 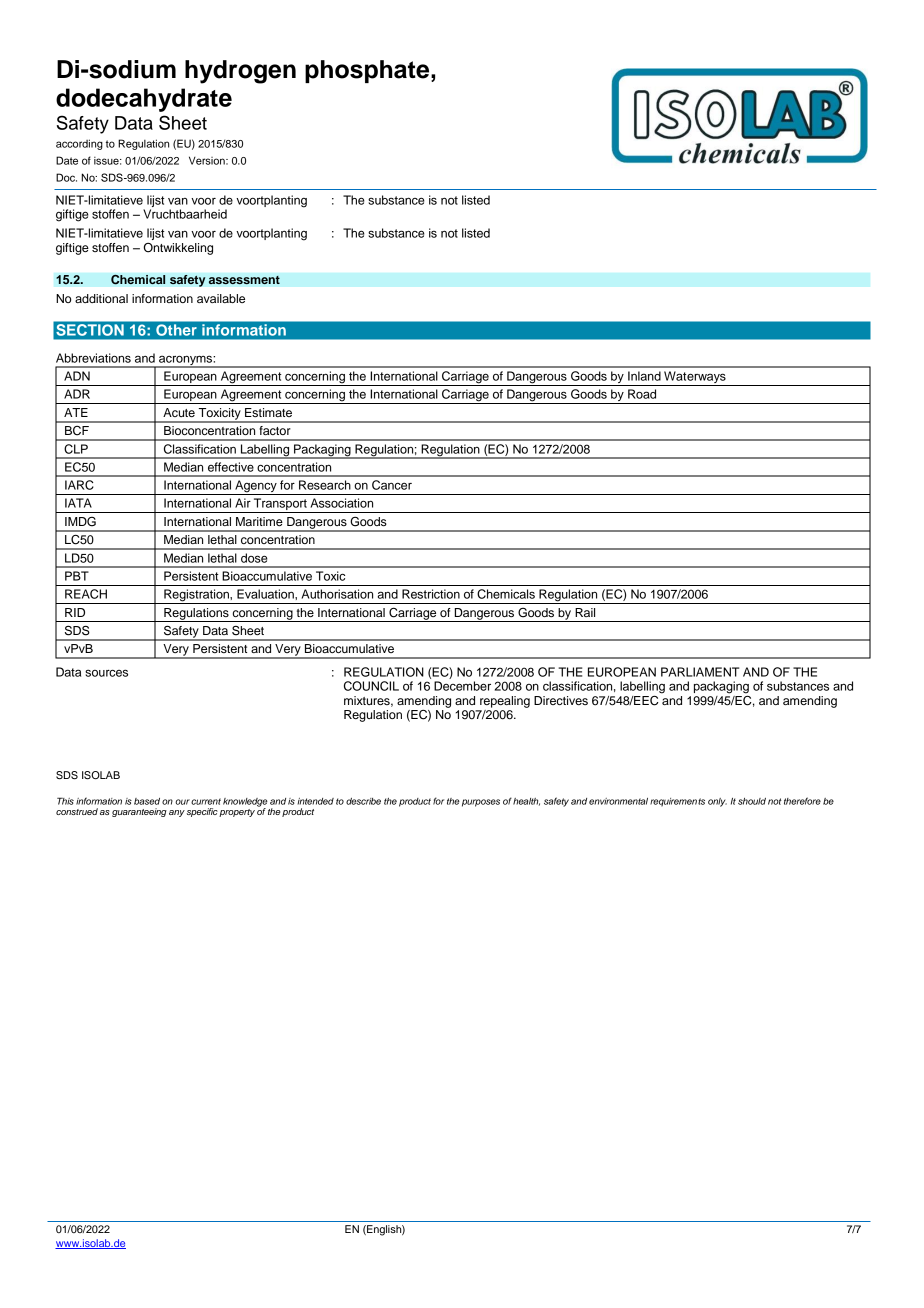 I want to click on Acute, so click(x=179, y=412).
